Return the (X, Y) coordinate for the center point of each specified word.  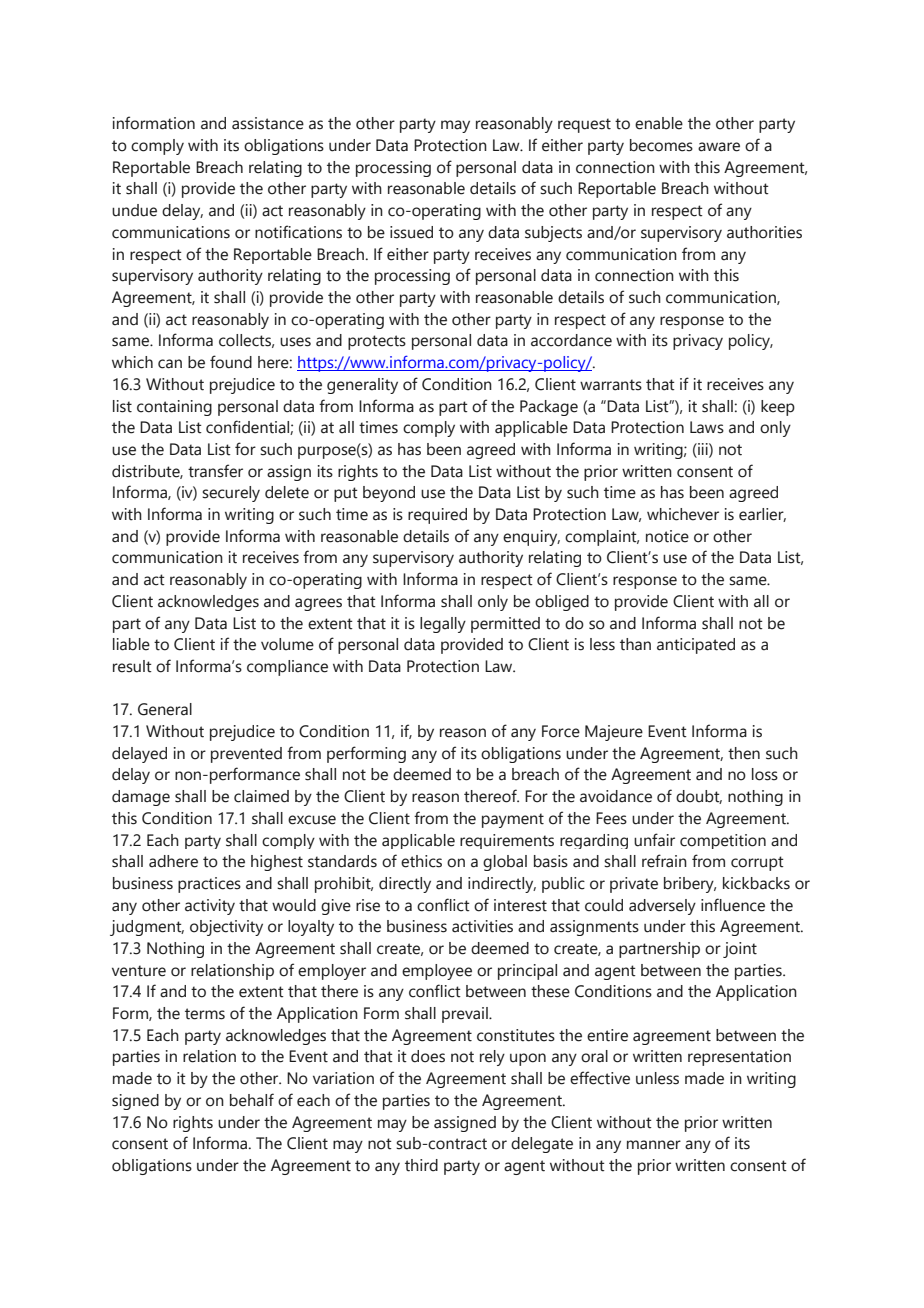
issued (411, 232)
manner (654, 1145)
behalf (252, 1100)
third (421, 1165)
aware (719, 147)
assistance (268, 123)
